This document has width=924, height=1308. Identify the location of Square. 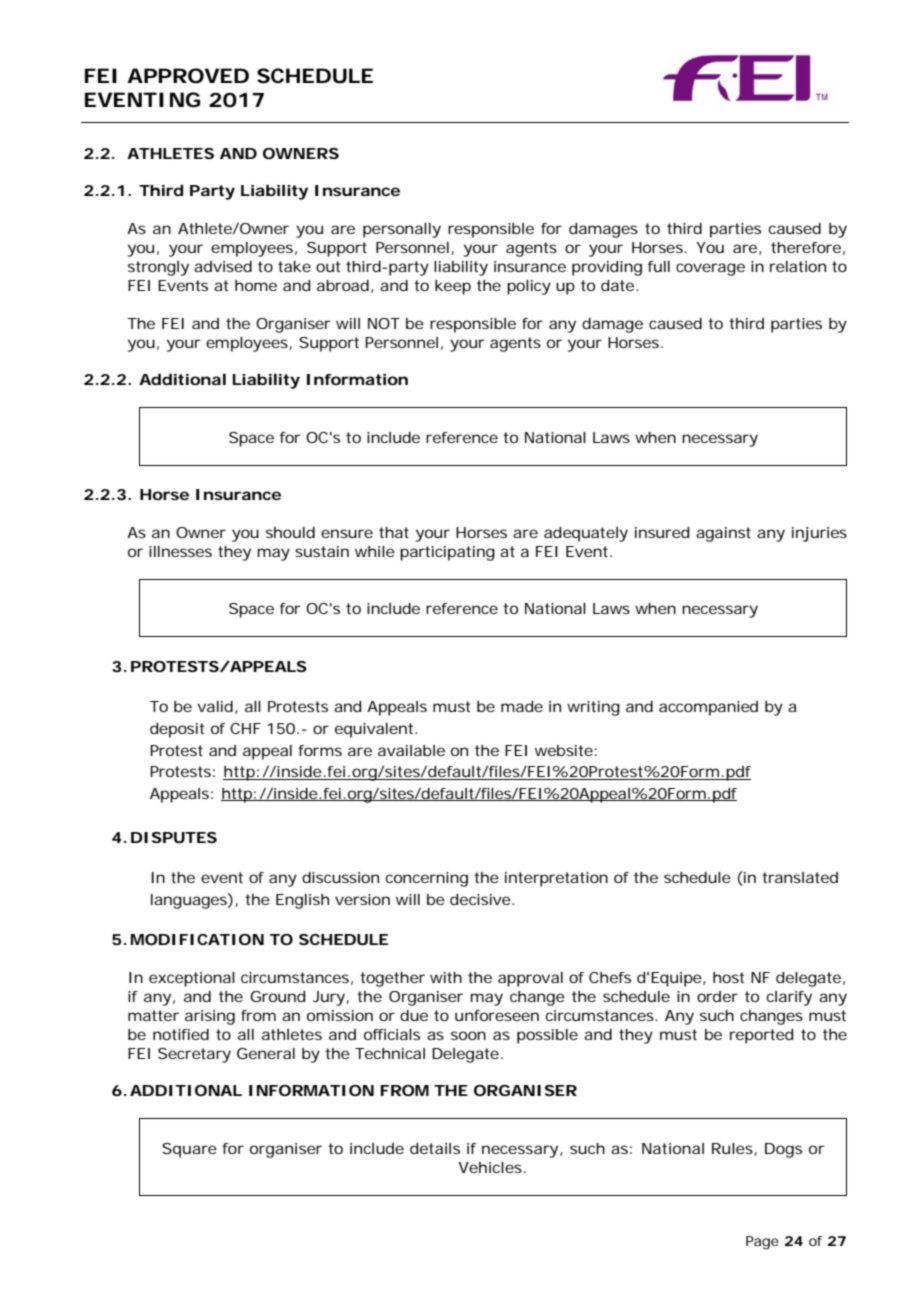
(189, 1150).
